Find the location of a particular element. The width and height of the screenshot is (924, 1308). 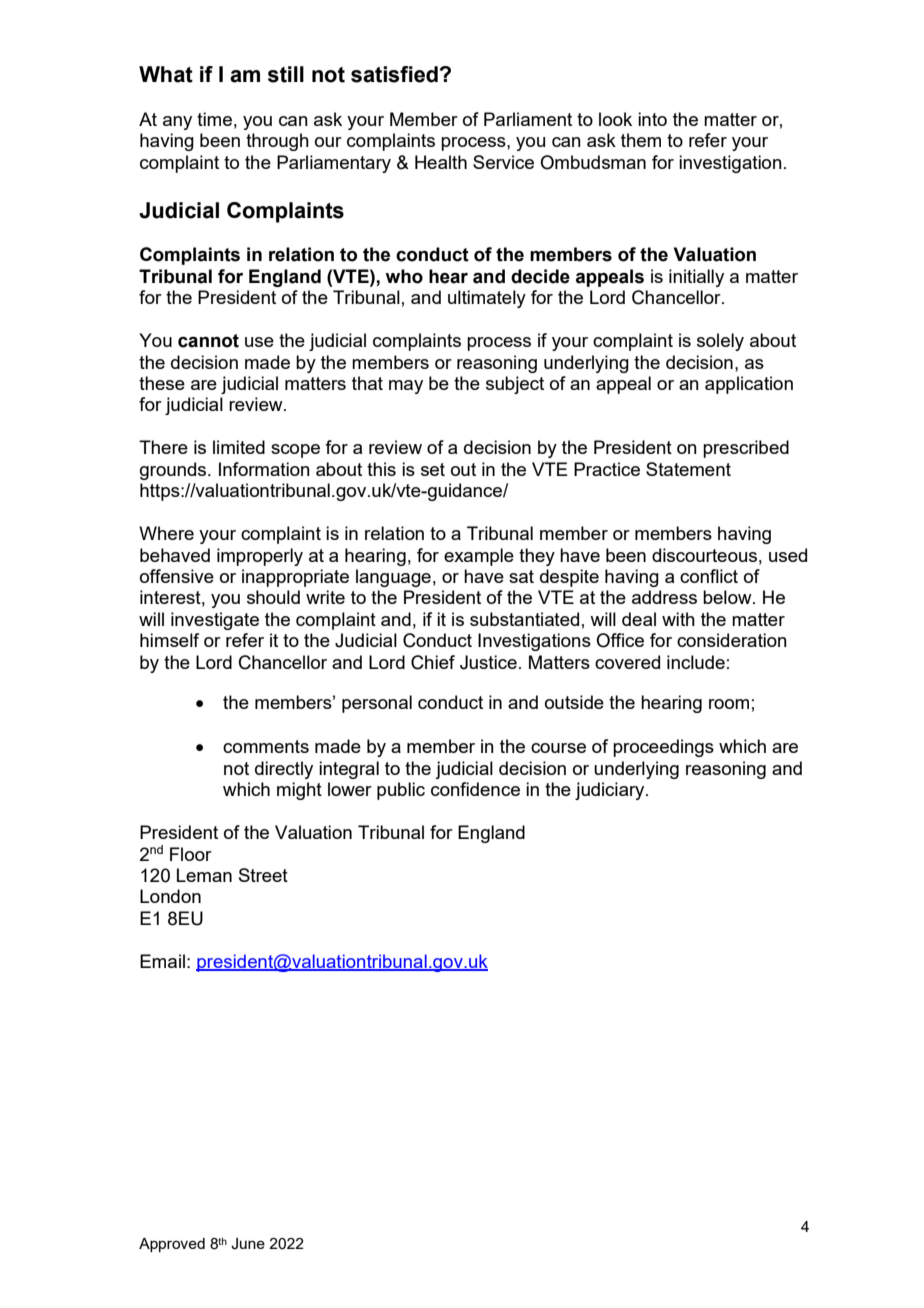

into is located at coordinates (652, 119).
